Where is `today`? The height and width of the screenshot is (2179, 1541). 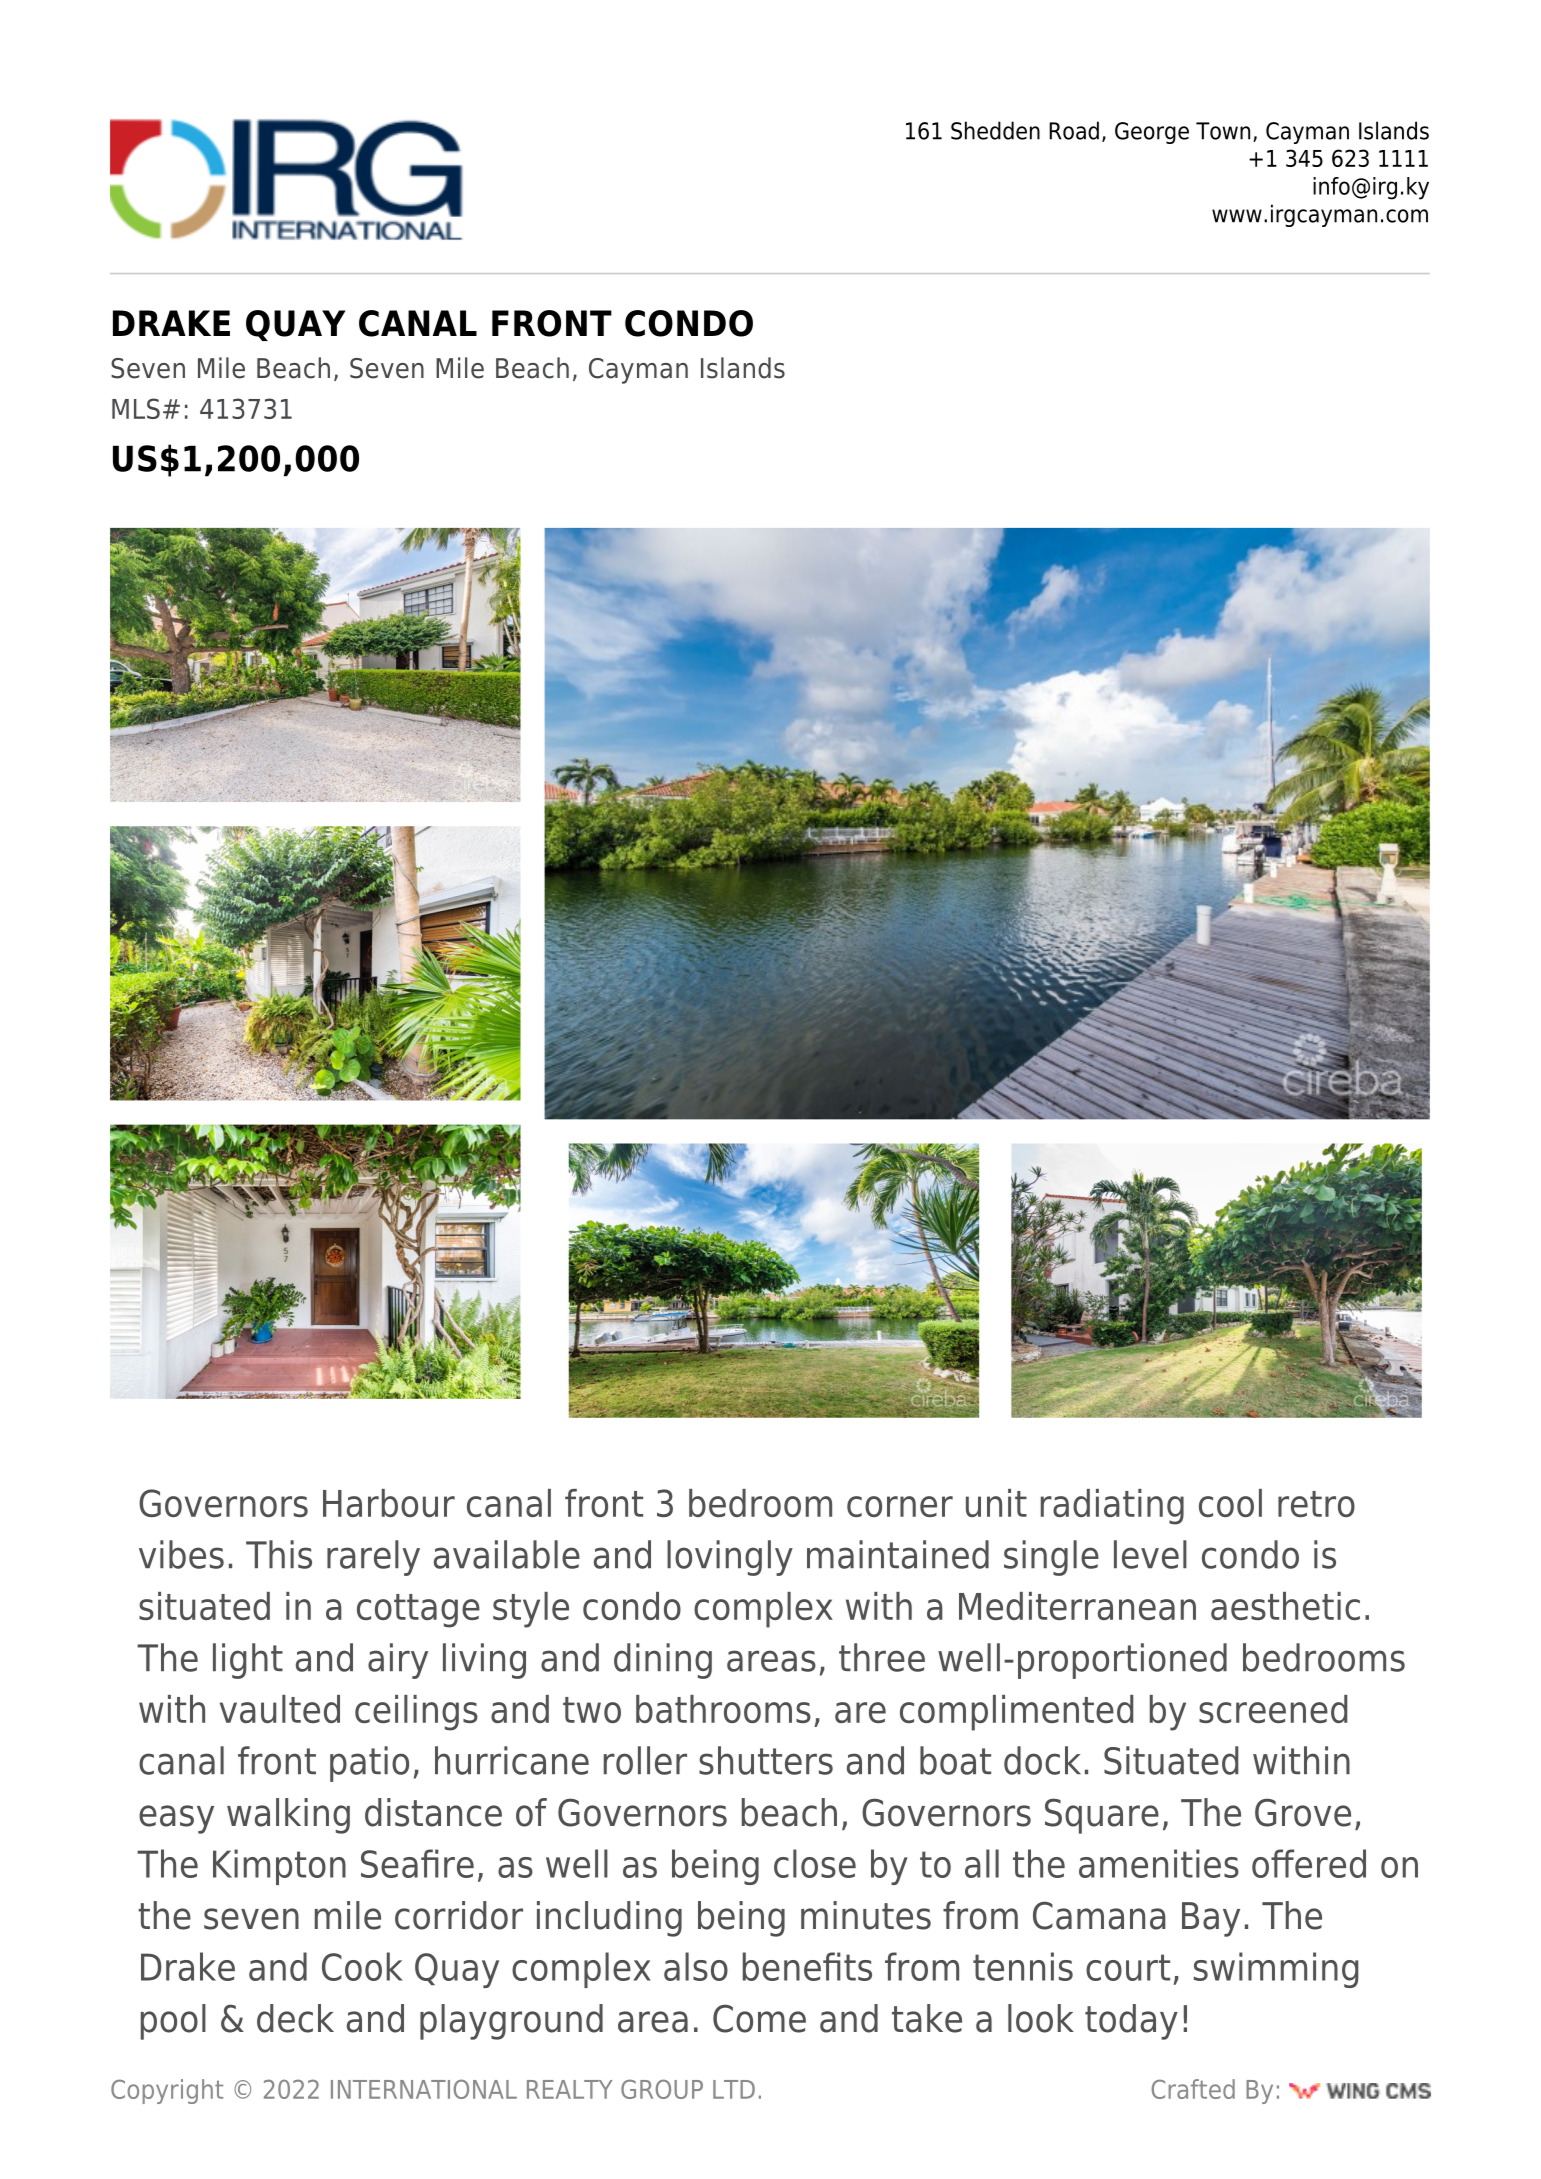 today is located at coordinates (1131, 2022).
